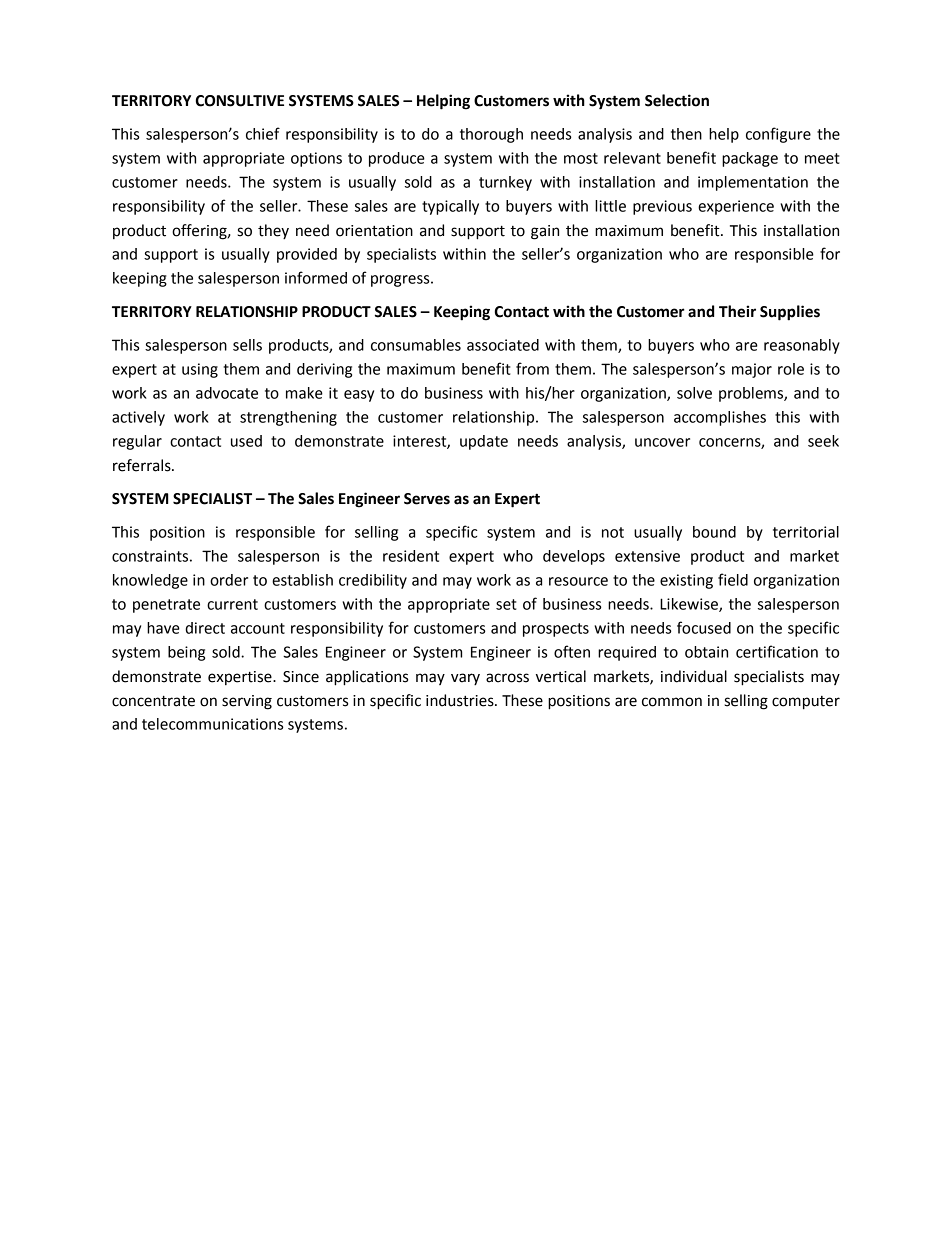 Image resolution: width=952 pixels, height=1233 pixels. Describe the element at coordinates (484, 442) in the image. I see `update` at that location.
